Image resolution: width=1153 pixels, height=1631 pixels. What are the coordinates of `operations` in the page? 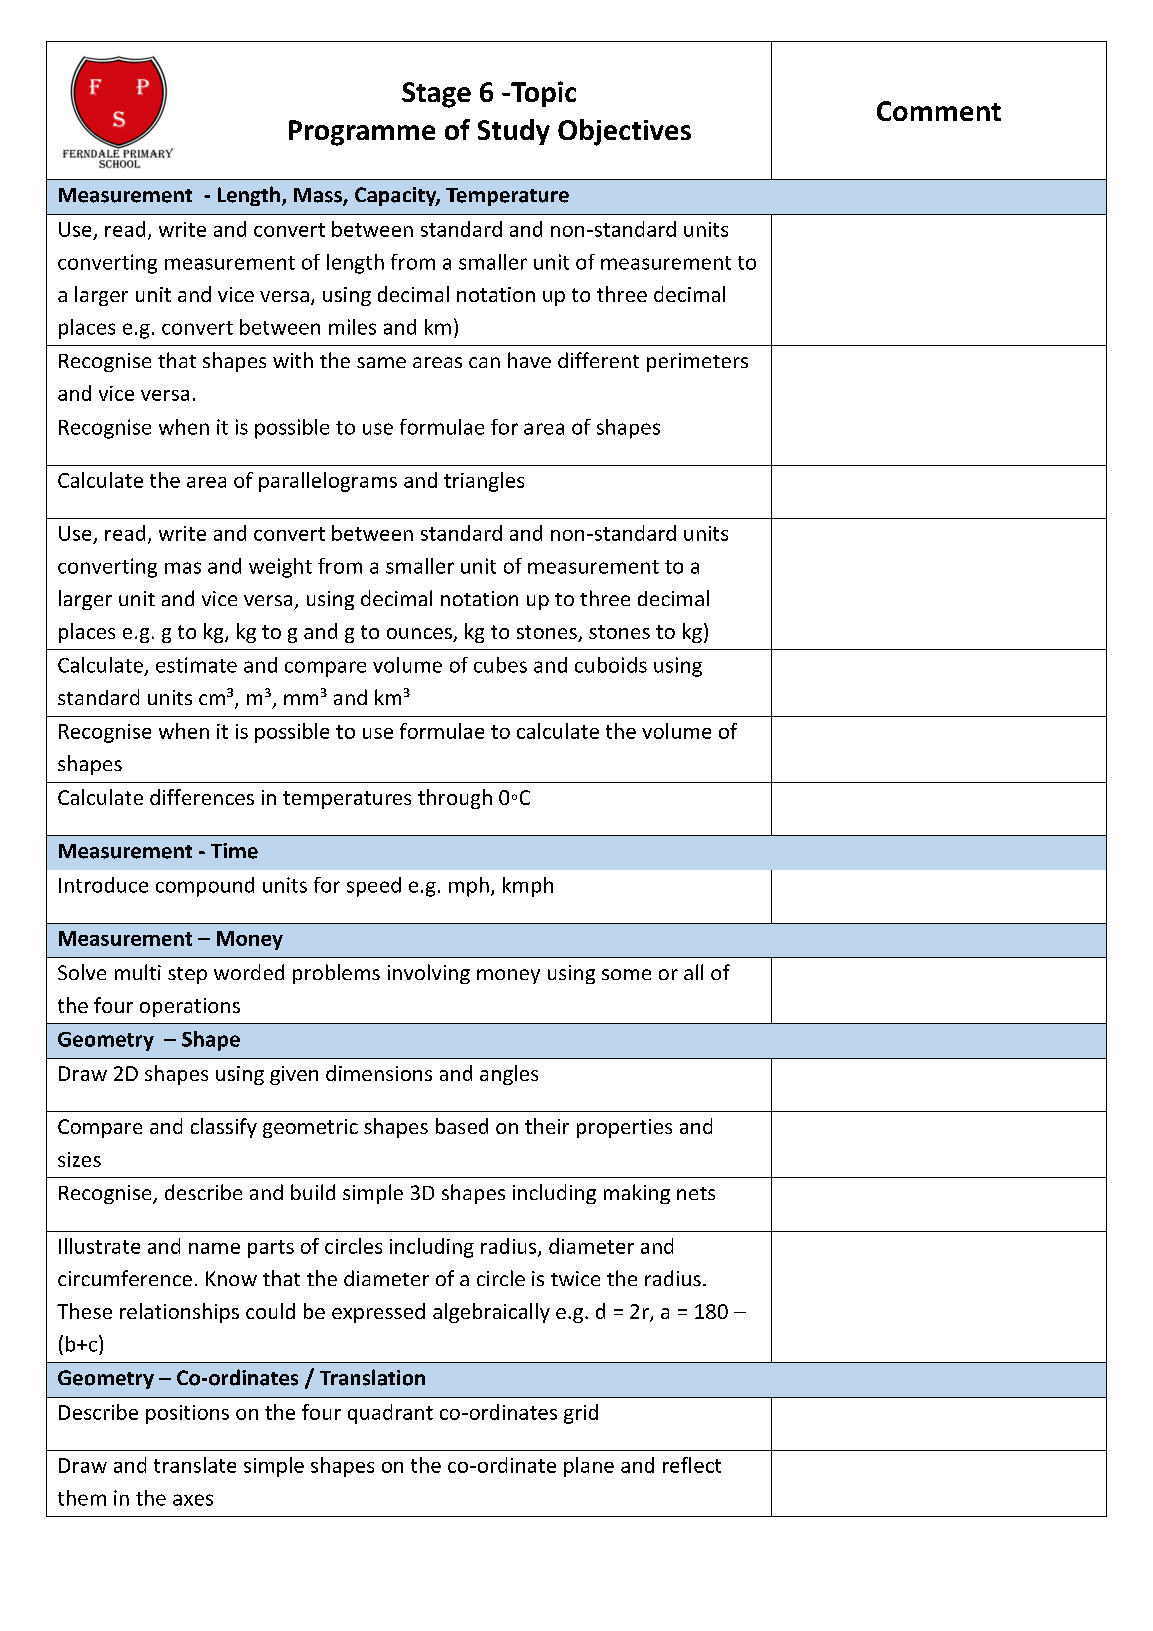 It's located at (190, 1007).
